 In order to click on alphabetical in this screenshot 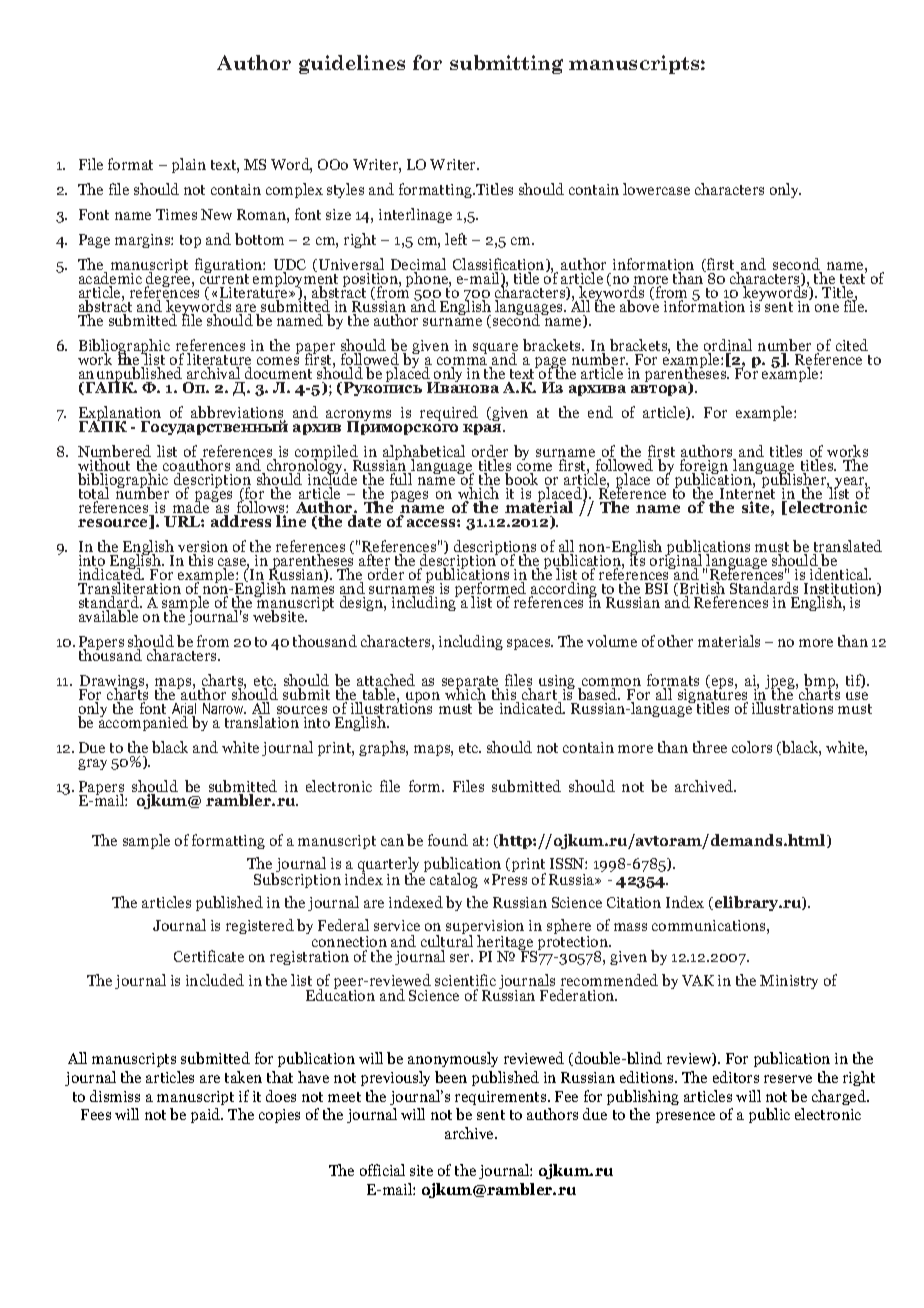, I will do `click(424, 454)`.
